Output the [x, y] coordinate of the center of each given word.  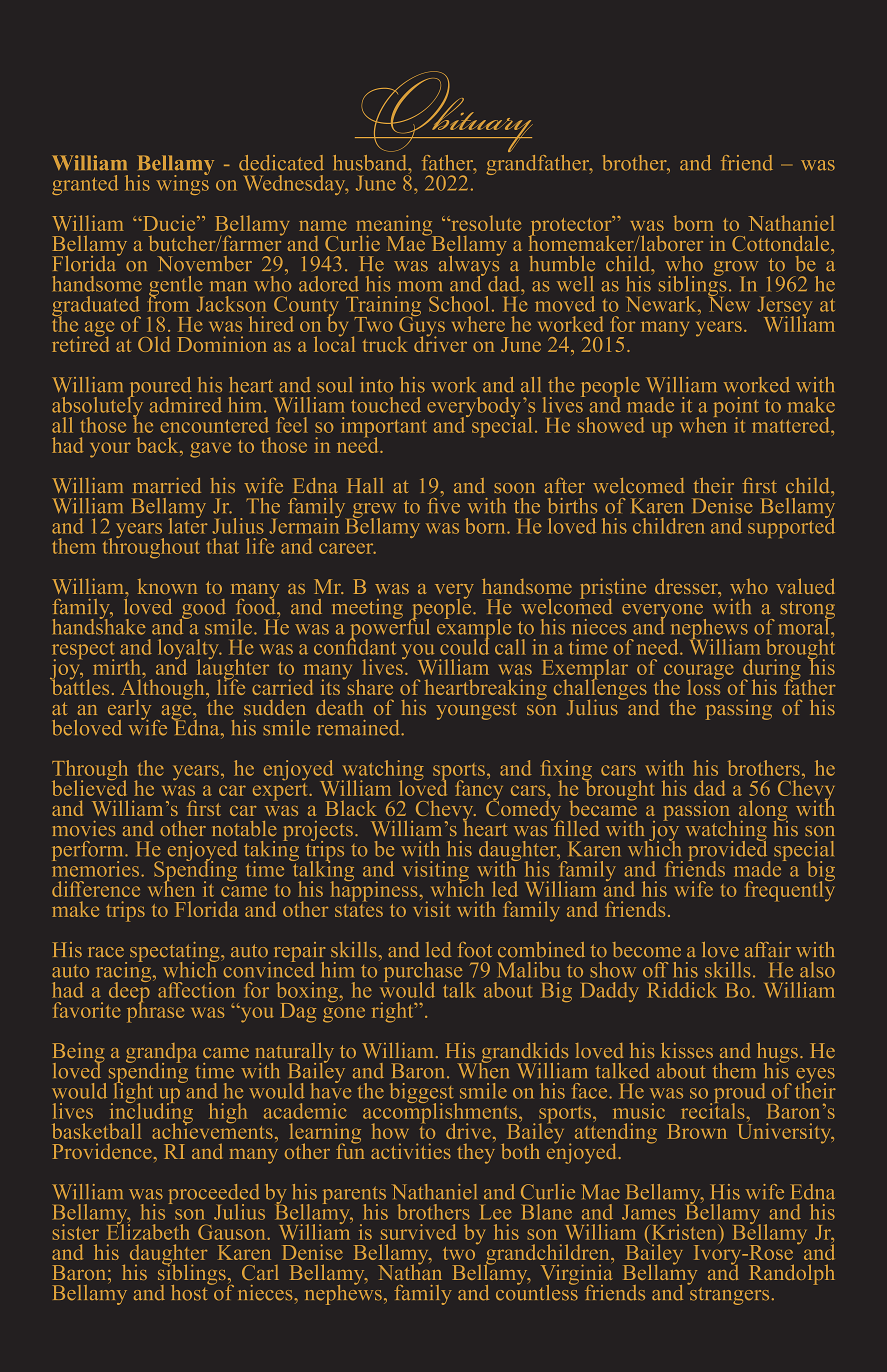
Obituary [446, 111]
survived [418, 1232]
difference [96, 889]
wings [183, 183]
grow [736, 269]
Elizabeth [148, 1230]
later [188, 524]
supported [791, 526]
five [443, 504]
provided [729, 851]
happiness [375, 890]
